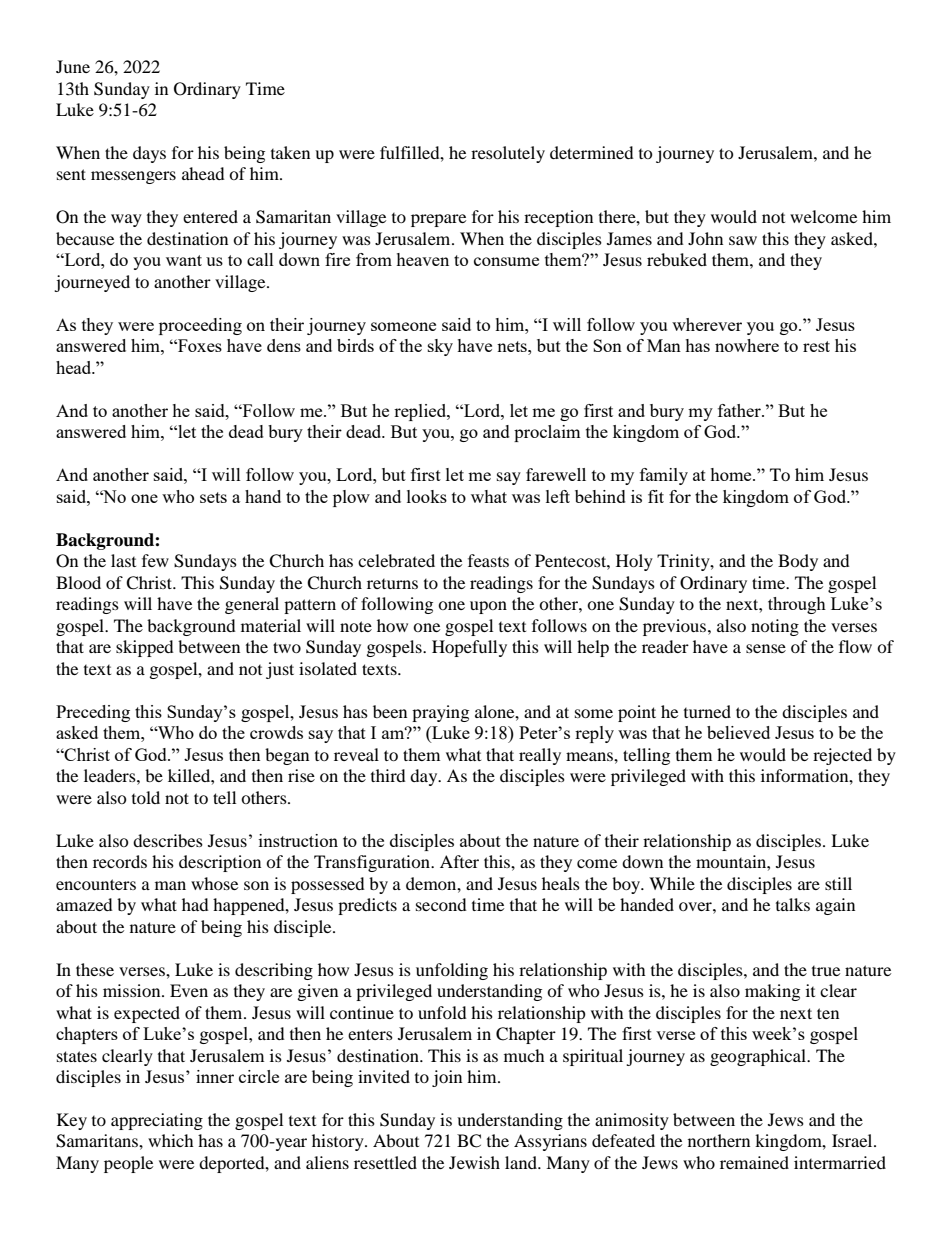 This screenshot has width=952, height=1233. Describe the element at coordinates (195, 904) in the screenshot. I see `had` at that location.
